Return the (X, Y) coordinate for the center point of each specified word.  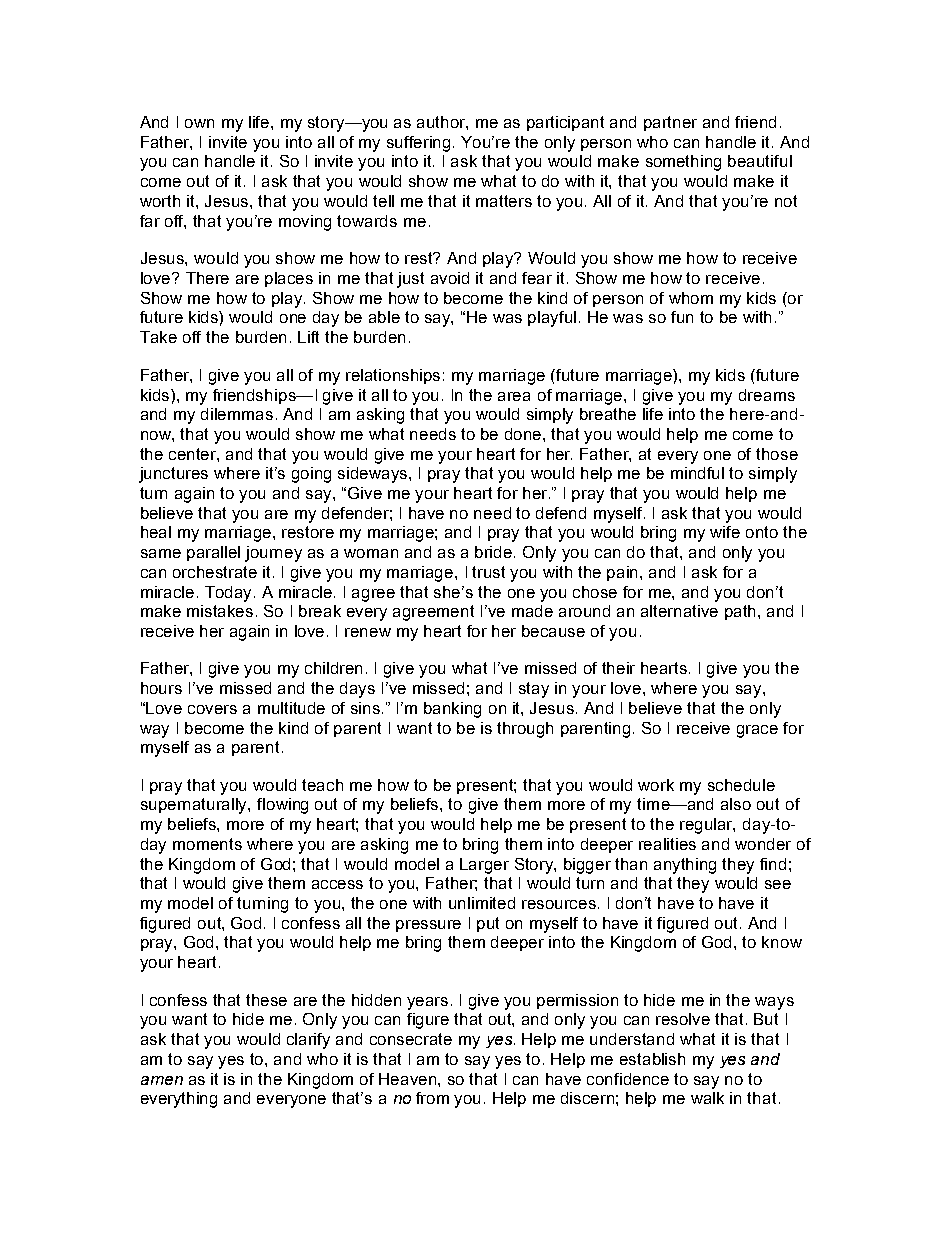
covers (212, 709)
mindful (697, 473)
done (524, 434)
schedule (741, 785)
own (199, 123)
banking (452, 710)
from (432, 1098)
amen (162, 1080)
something (683, 163)
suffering (420, 144)
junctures (173, 475)
